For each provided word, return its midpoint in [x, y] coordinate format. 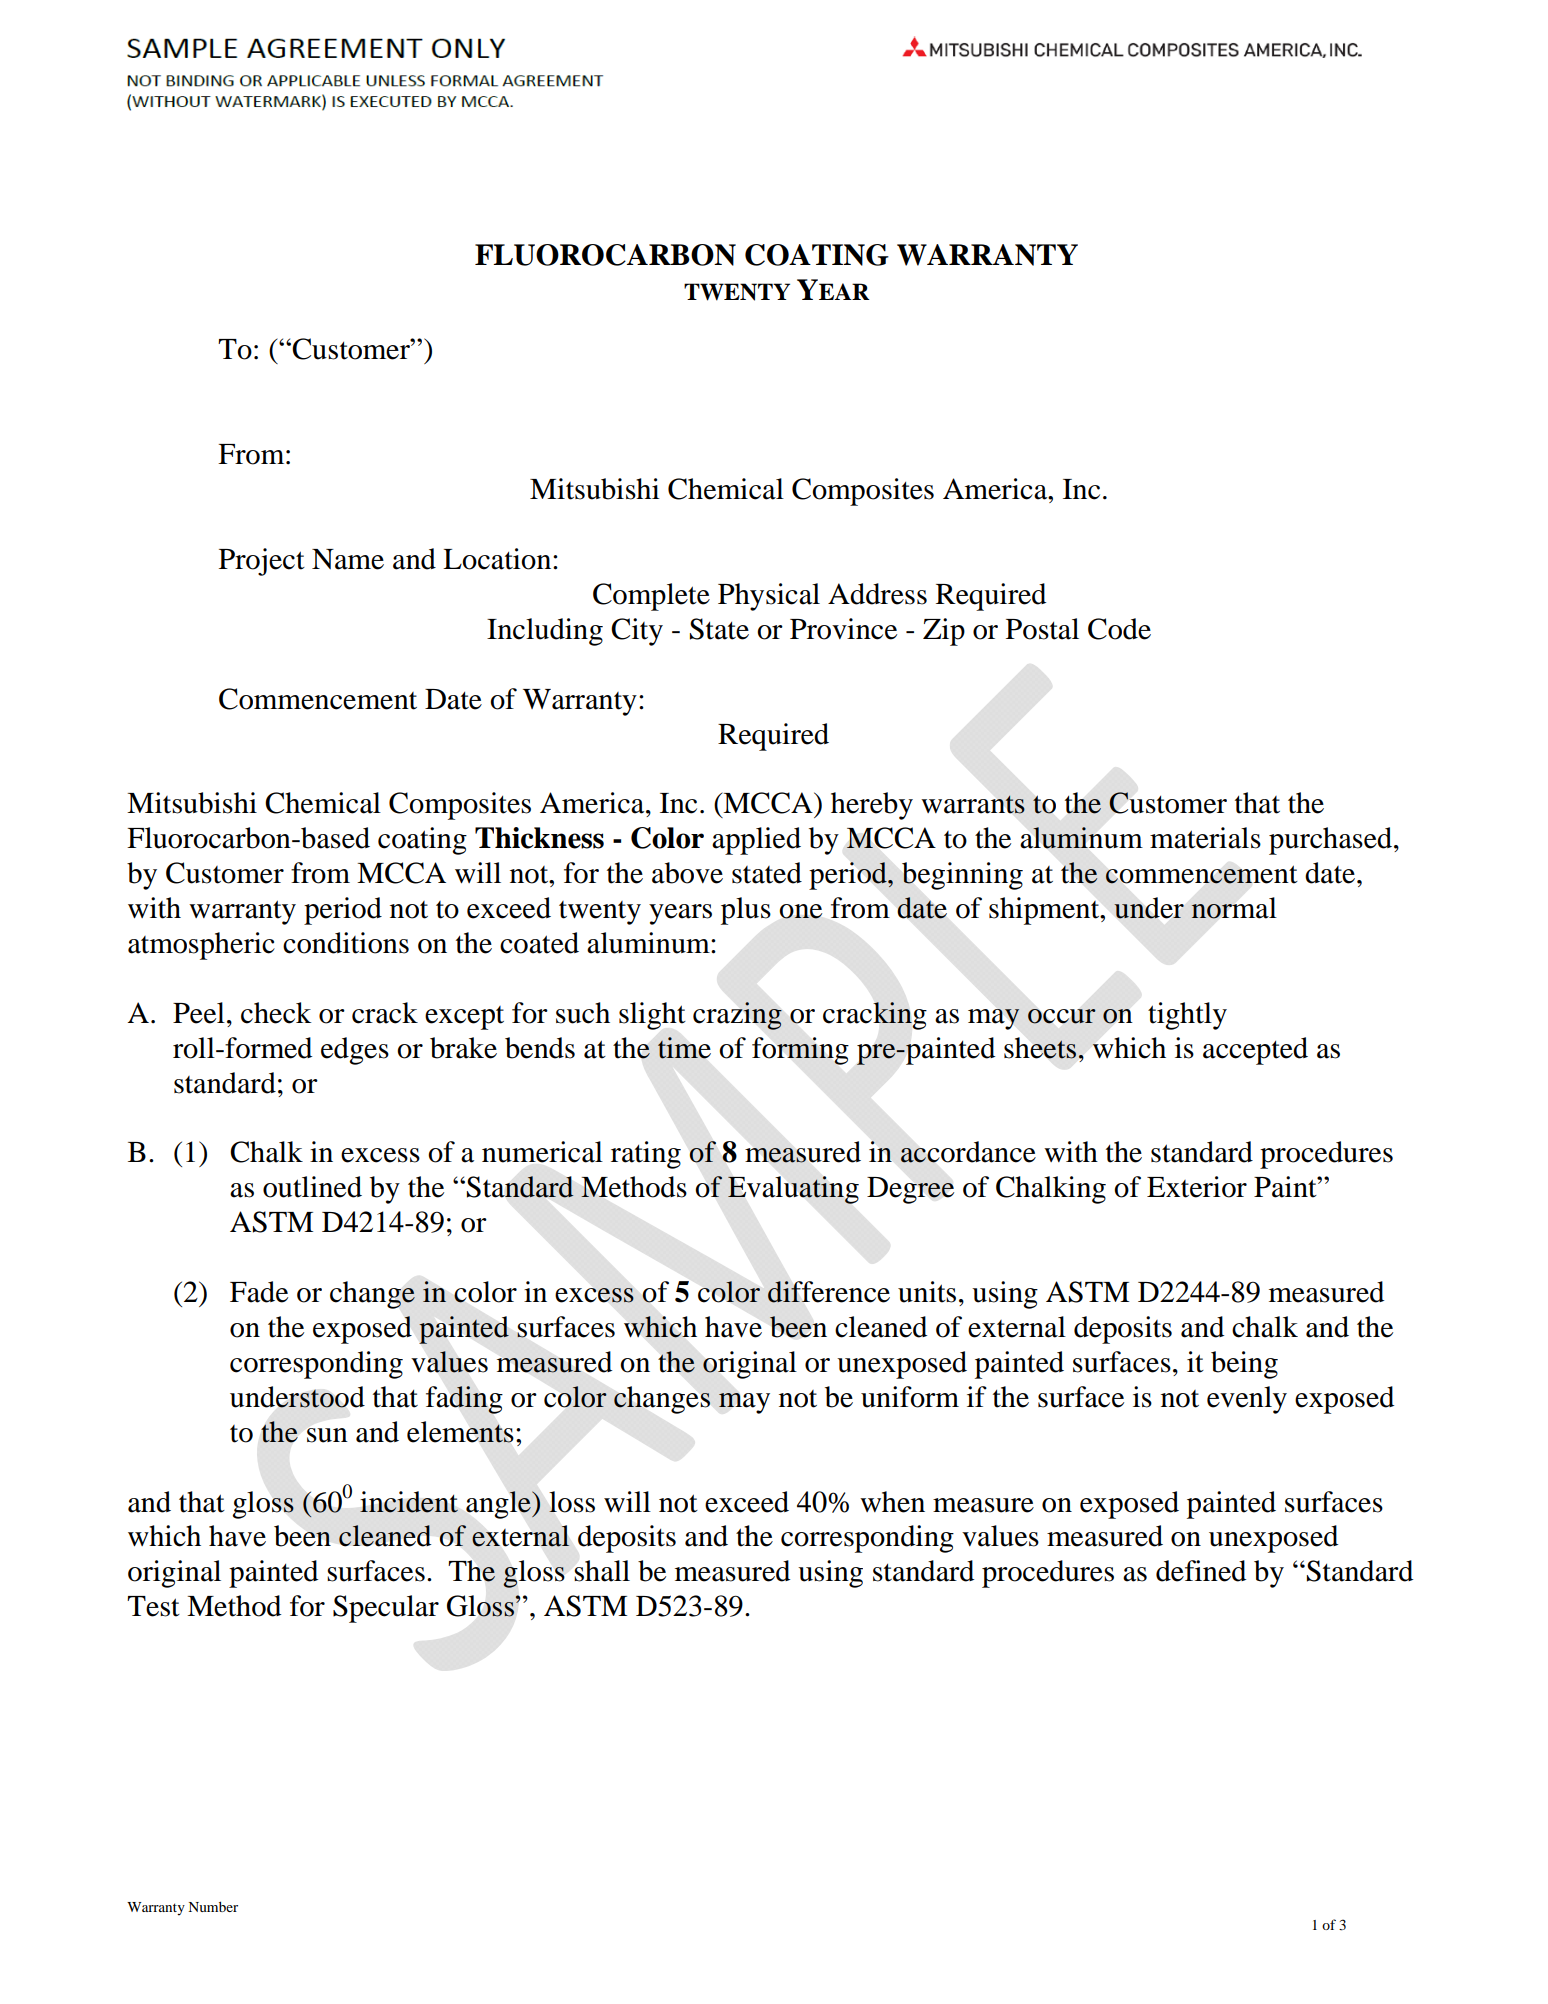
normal [1234, 908]
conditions [346, 943]
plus [746, 911]
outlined [312, 1187]
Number [213, 1906]
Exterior [1197, 1187]
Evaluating [793, 1190]
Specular [386, 1609]
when [892, 1502]
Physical [769, 597]
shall [602, 1571]
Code [1119, 629]
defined [1201, 1571]
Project [262, 562]
